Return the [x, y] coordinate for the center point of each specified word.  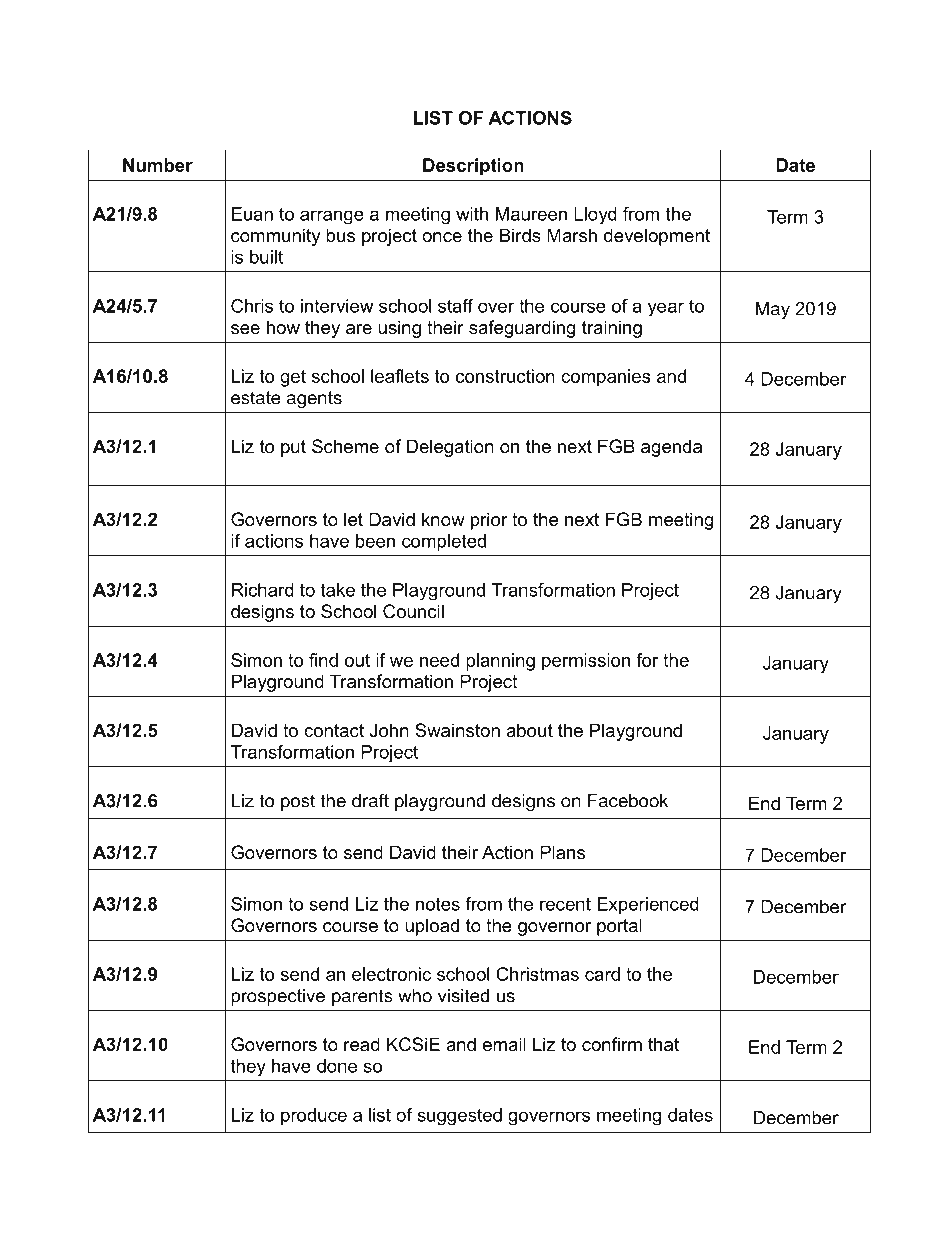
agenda [671, 448]
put [293, 448]
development [657, 237]
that [663, 1044]
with [472, 214]
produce [314, 1117]
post [298, 802]
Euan [252, 214]
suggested [460, 1117]
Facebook [628, 801]
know [443, 519]
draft [370, 800]
